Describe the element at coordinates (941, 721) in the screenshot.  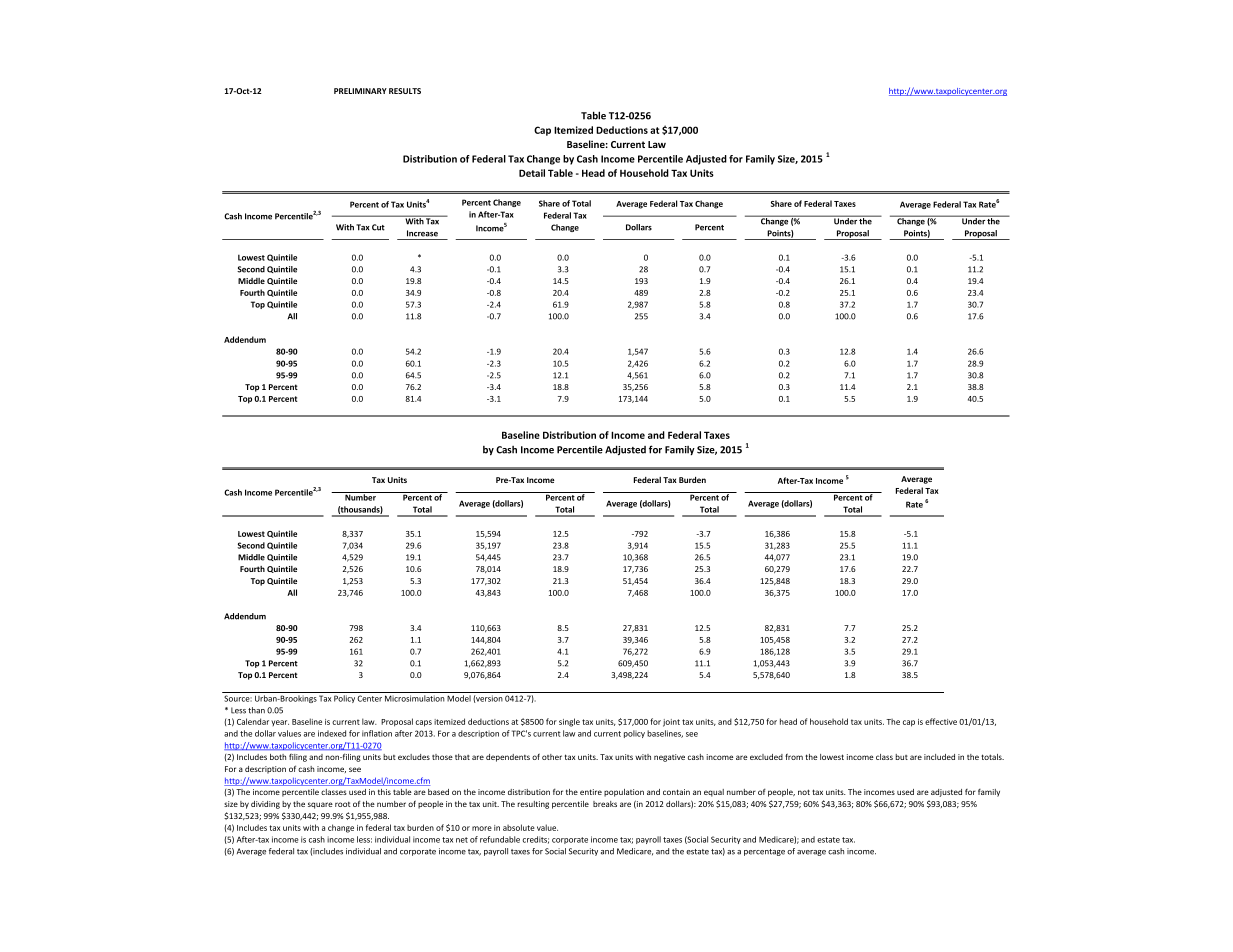
I see `effective` at that location.
